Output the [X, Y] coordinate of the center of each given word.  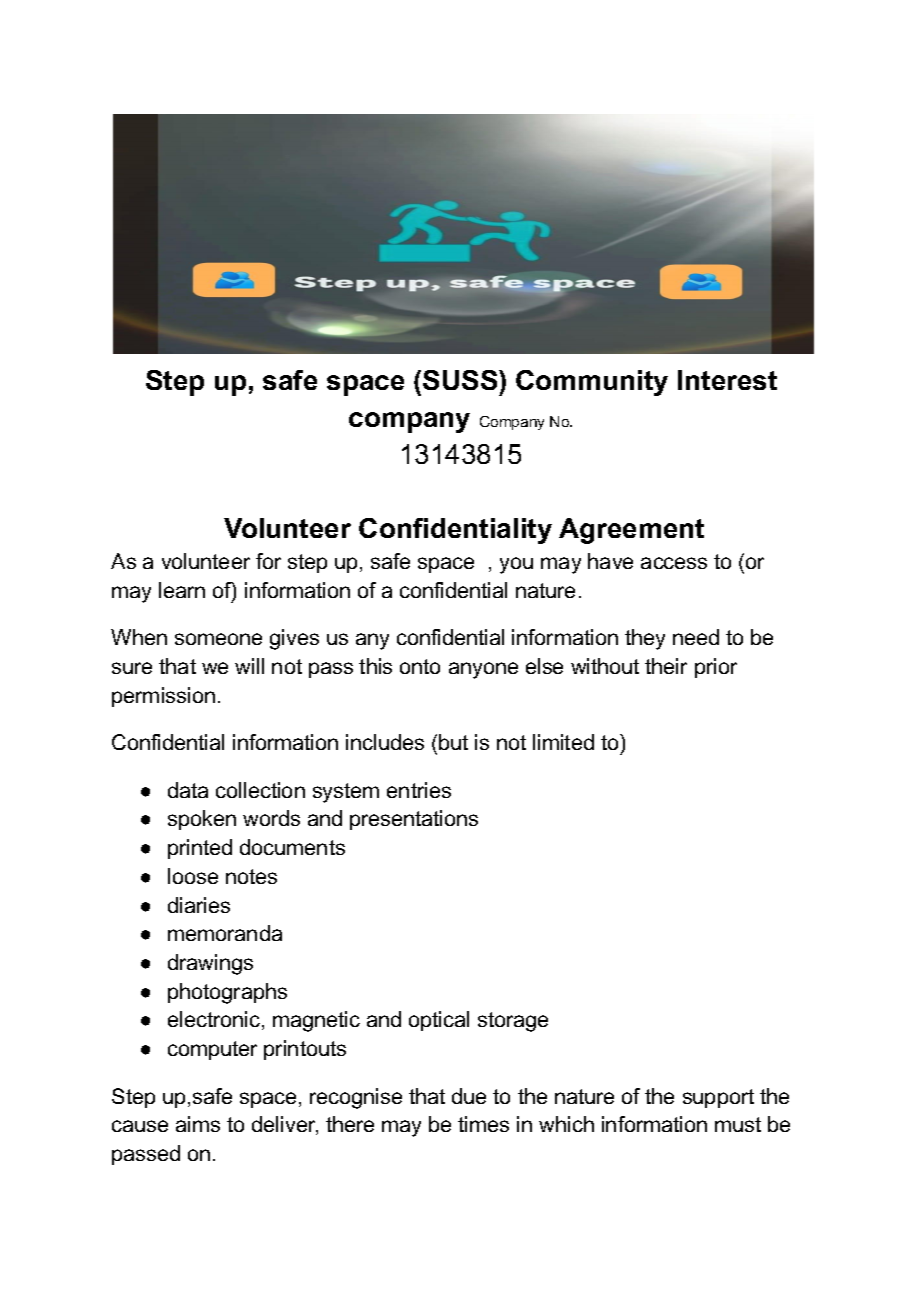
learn [182, 590]
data [188, 790]
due [469, 1096]
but [453, 742]
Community [592, 383]
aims [198, 1124]
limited [563, 742]
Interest [727, 380]
